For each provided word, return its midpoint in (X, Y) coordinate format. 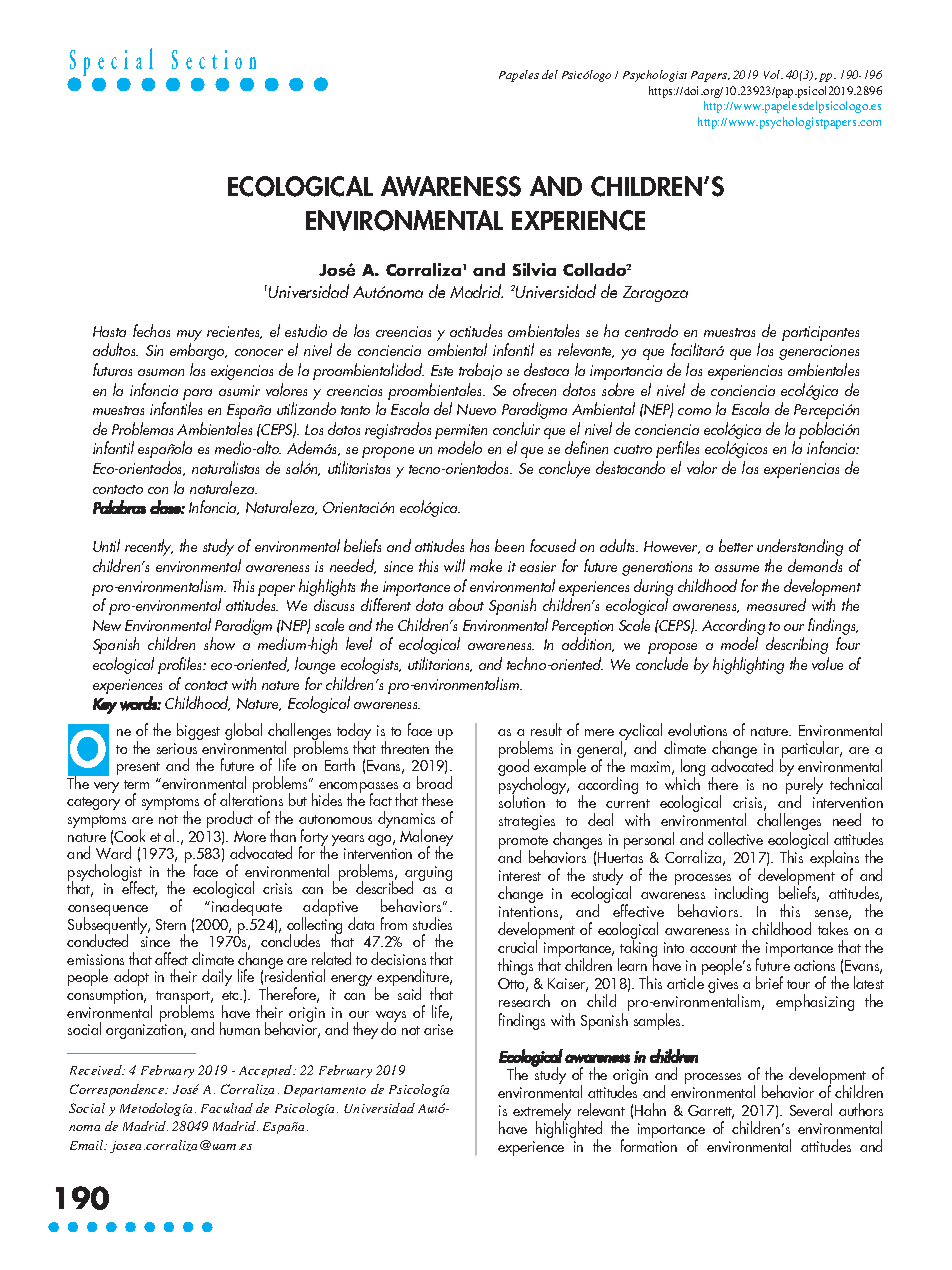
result (546, 729)
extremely (542, 1113)
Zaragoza (655, 294)
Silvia (534, 269)
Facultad (227, 1108)
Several (811, 1109)
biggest (198, 731)
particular (811, 751)
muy (189, 337)
